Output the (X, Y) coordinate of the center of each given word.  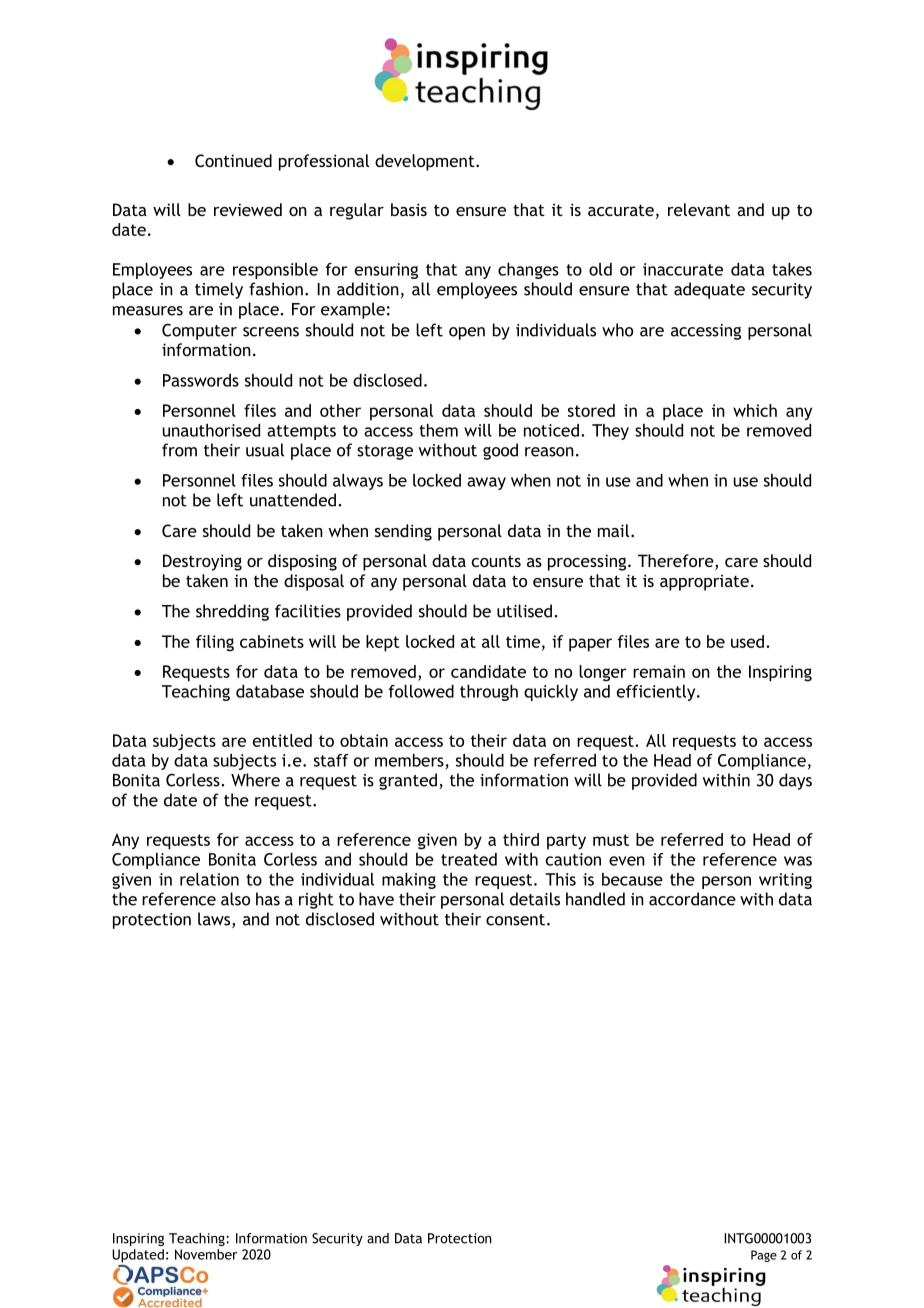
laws (215, 920)
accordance (692, 899)
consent (515, 920)
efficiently (657, 693)
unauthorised (211, 430)
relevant (699, 209)
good (500, 451)
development (426, 162)
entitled (282, 740)
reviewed (248, 209)
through (489, 693)
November (206, 1254)
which (755, 410)
